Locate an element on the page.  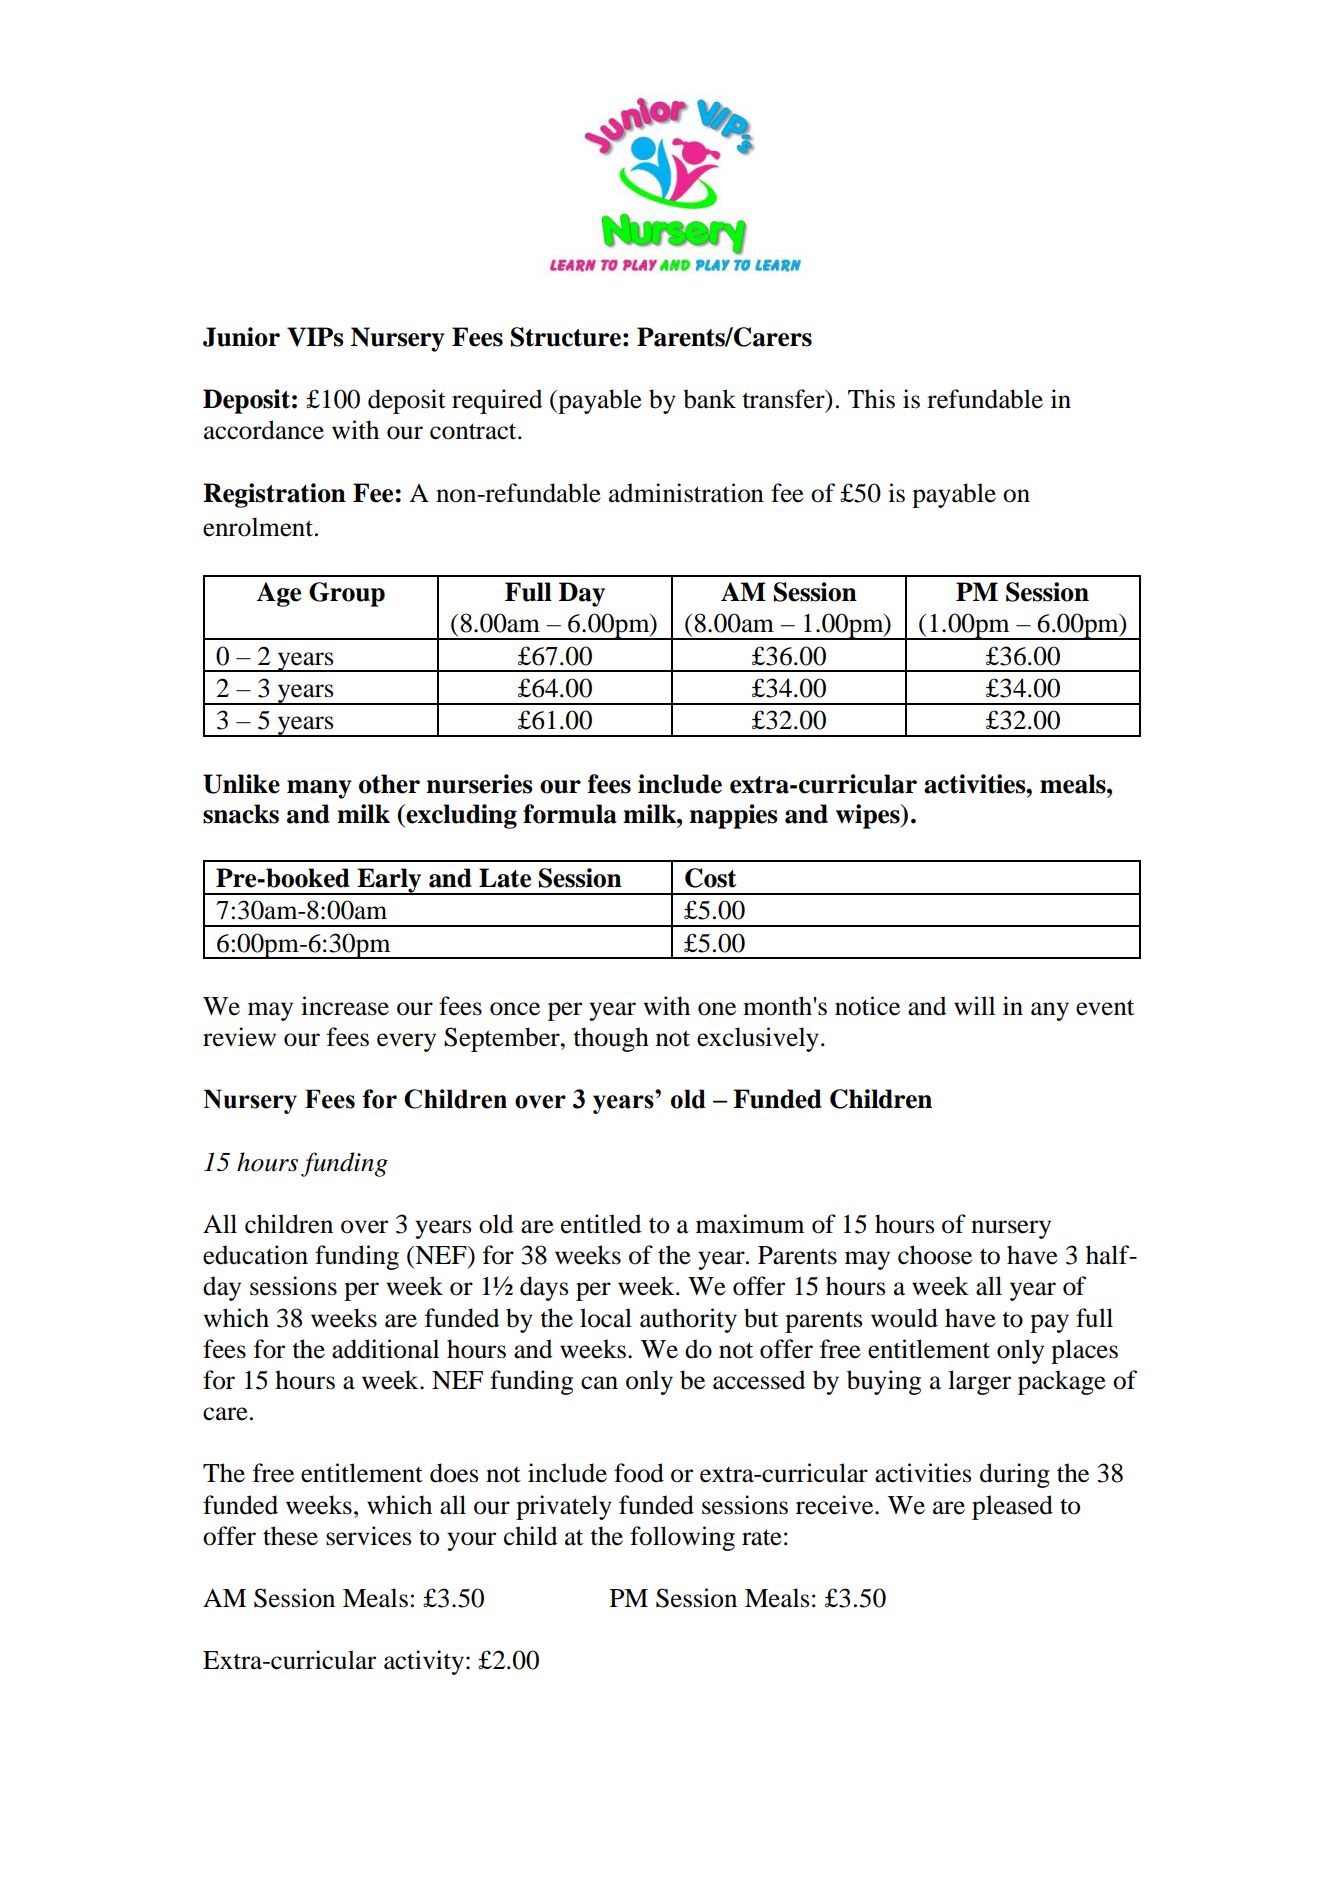
increase is located at coordinates (345, 1006).
